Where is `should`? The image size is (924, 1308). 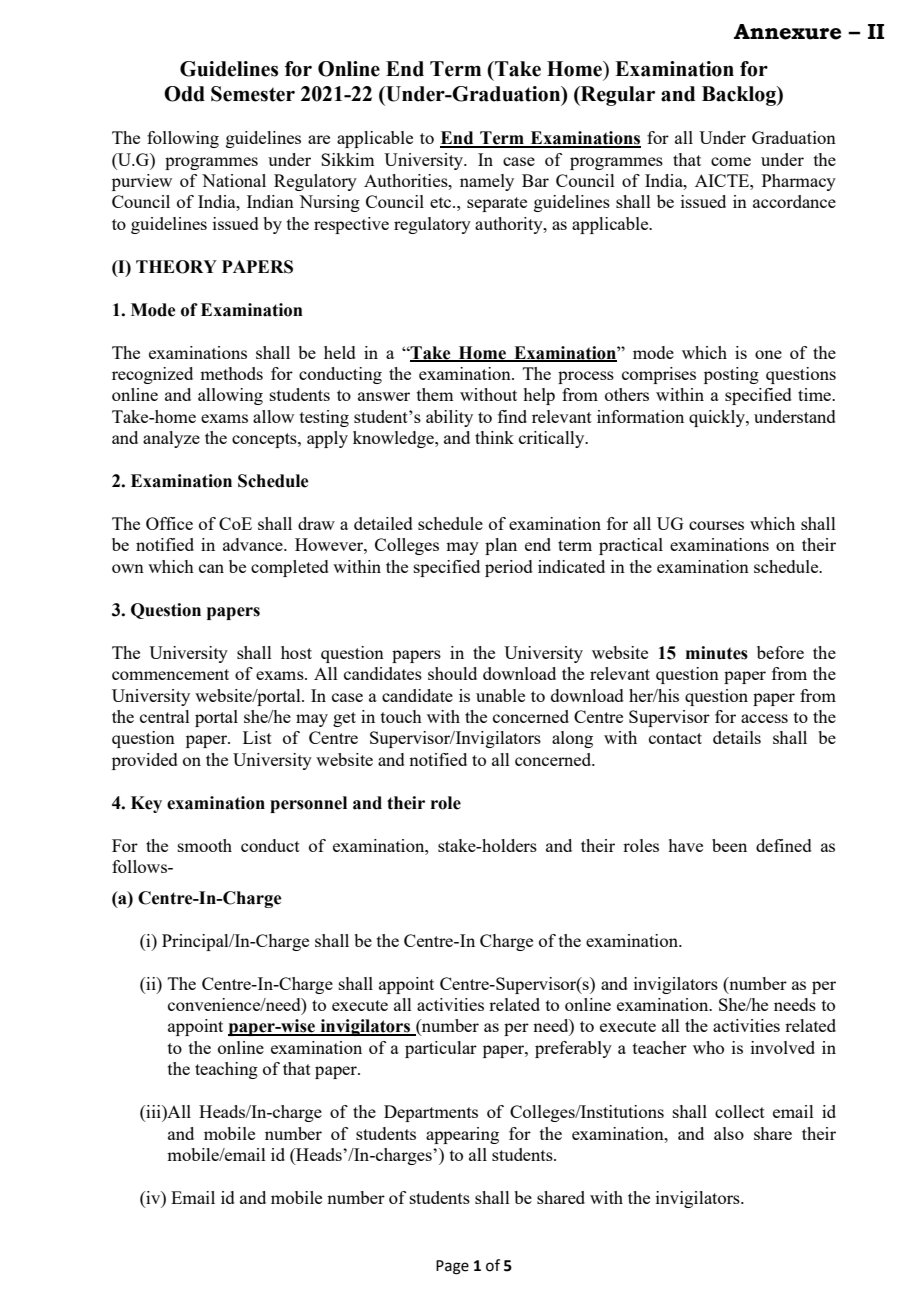
should is located at coordinates (452, 673).
